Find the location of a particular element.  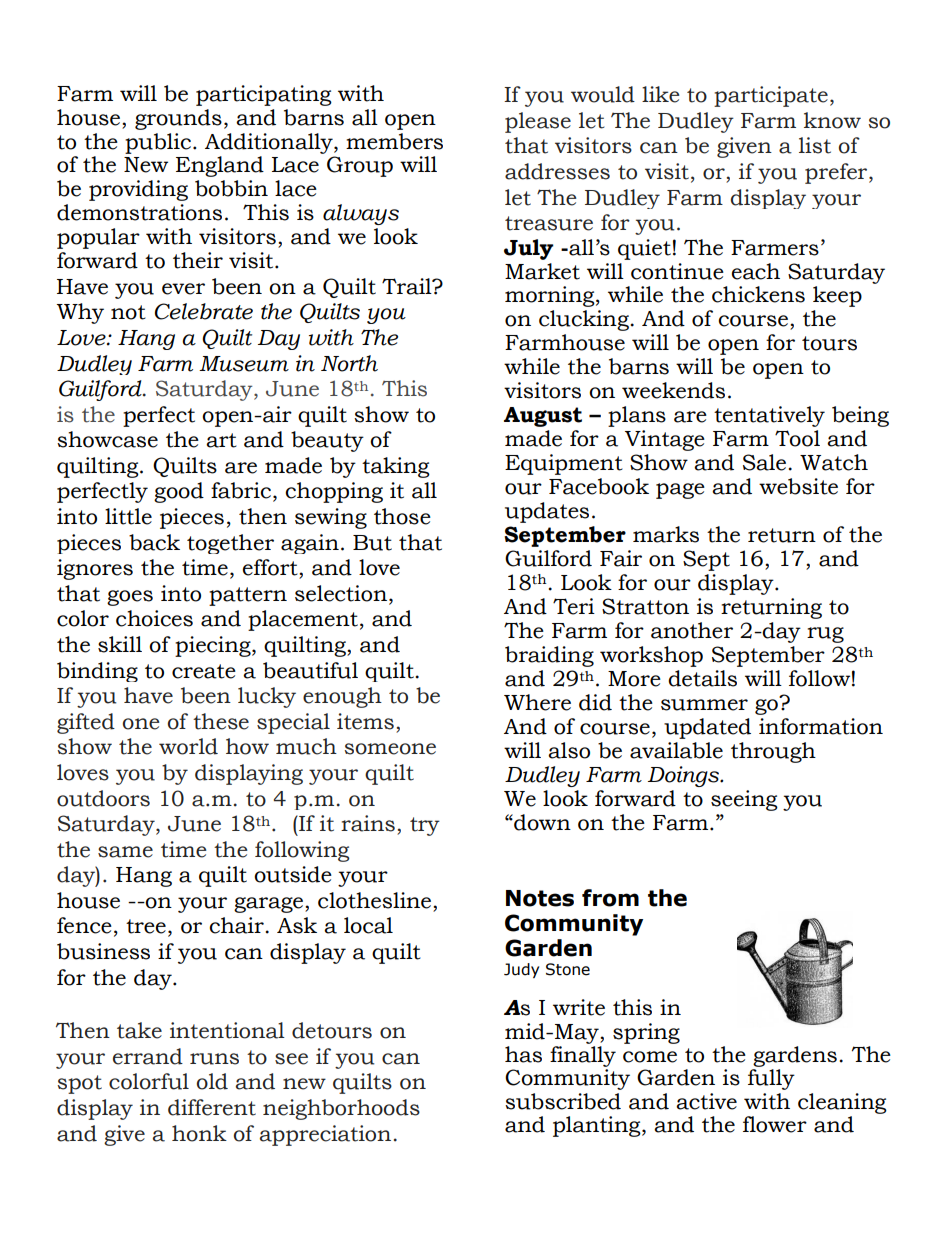

braiding is located at coordinates (549, 656).
